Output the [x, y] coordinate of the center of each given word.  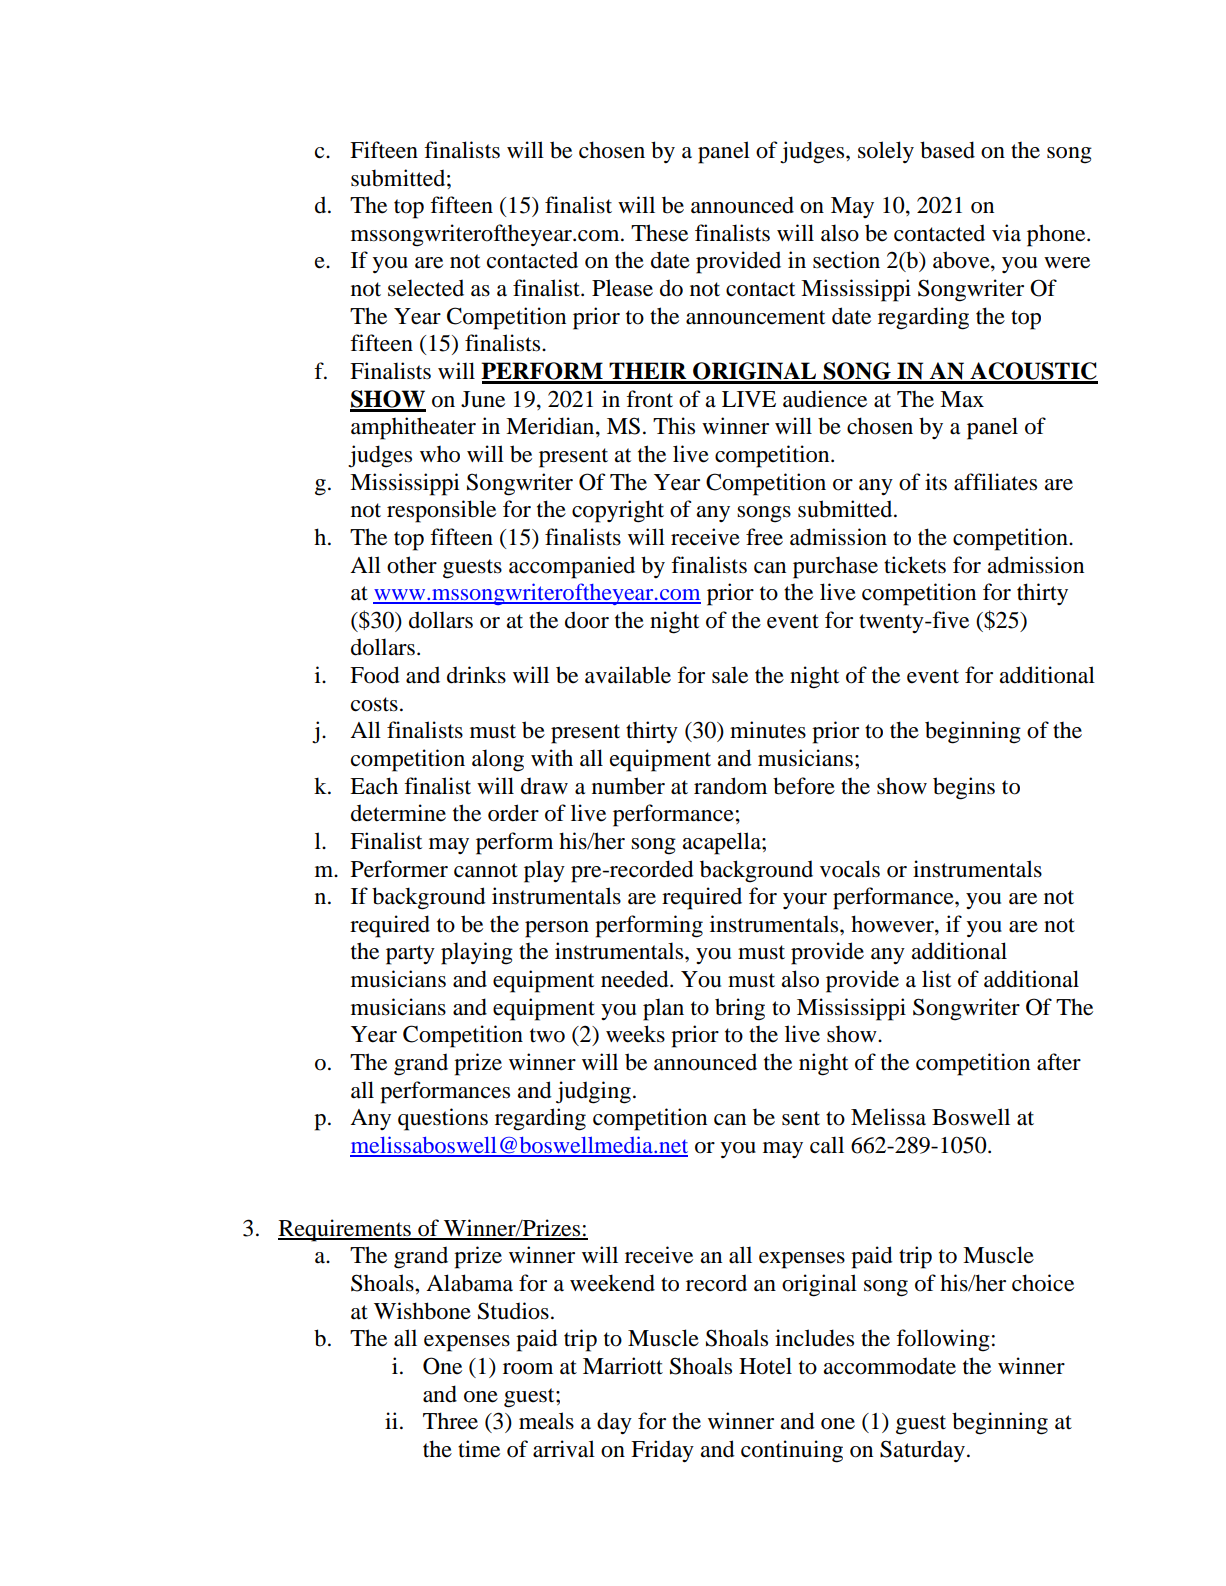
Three [450, 1421]
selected [426, 288]
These [659, 233]
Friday [662, 1451]
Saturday [922, 1451]
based [947, 150]
